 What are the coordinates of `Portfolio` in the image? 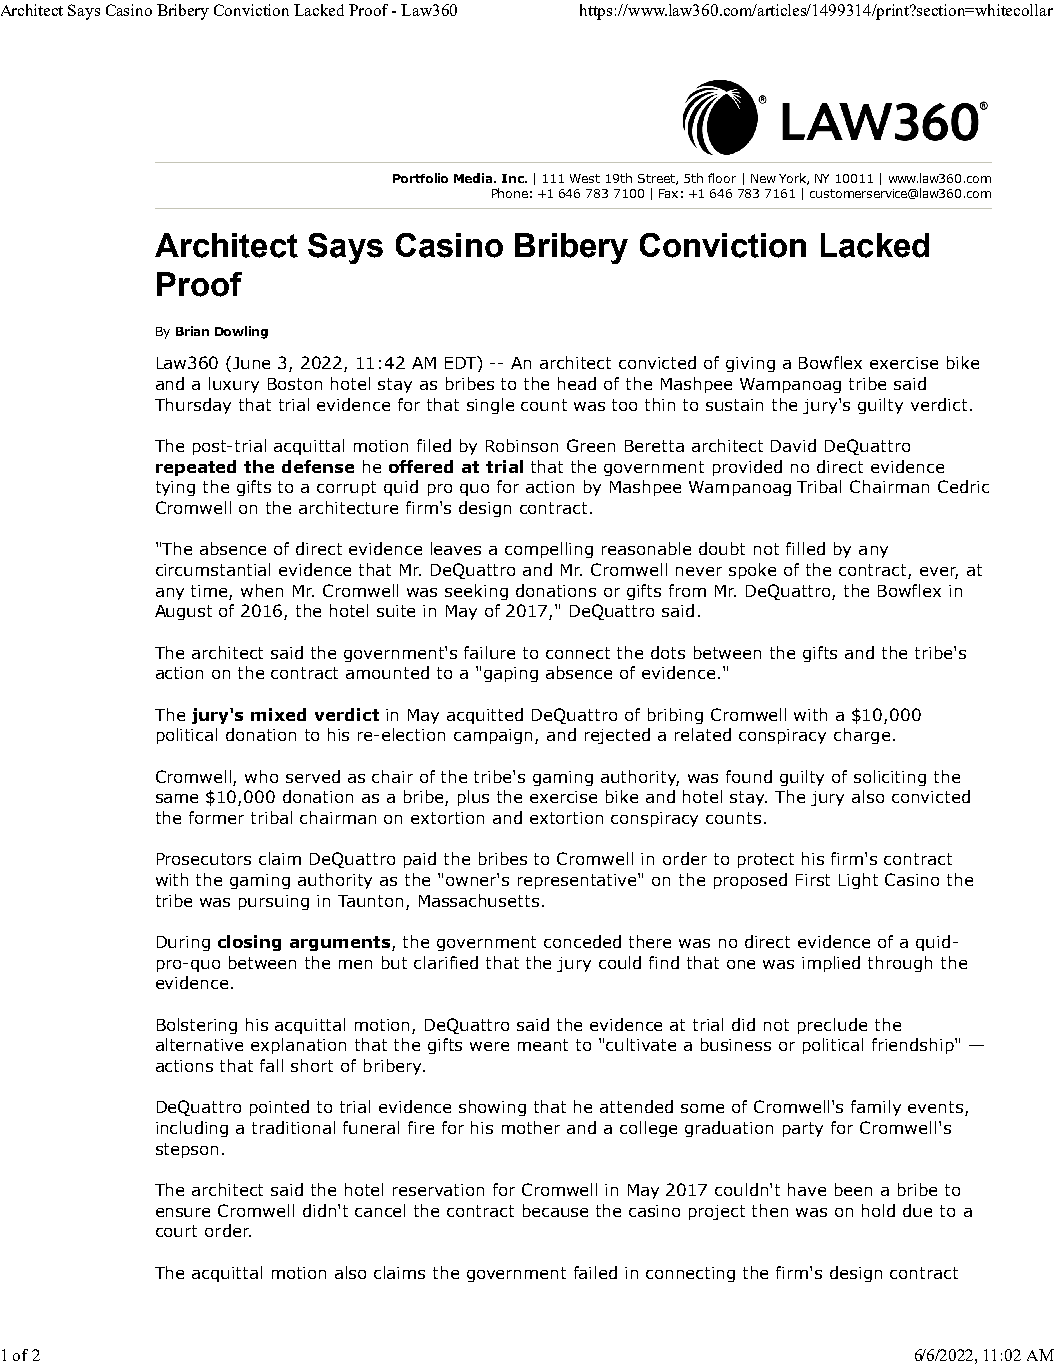 It's located at (420, 178).
